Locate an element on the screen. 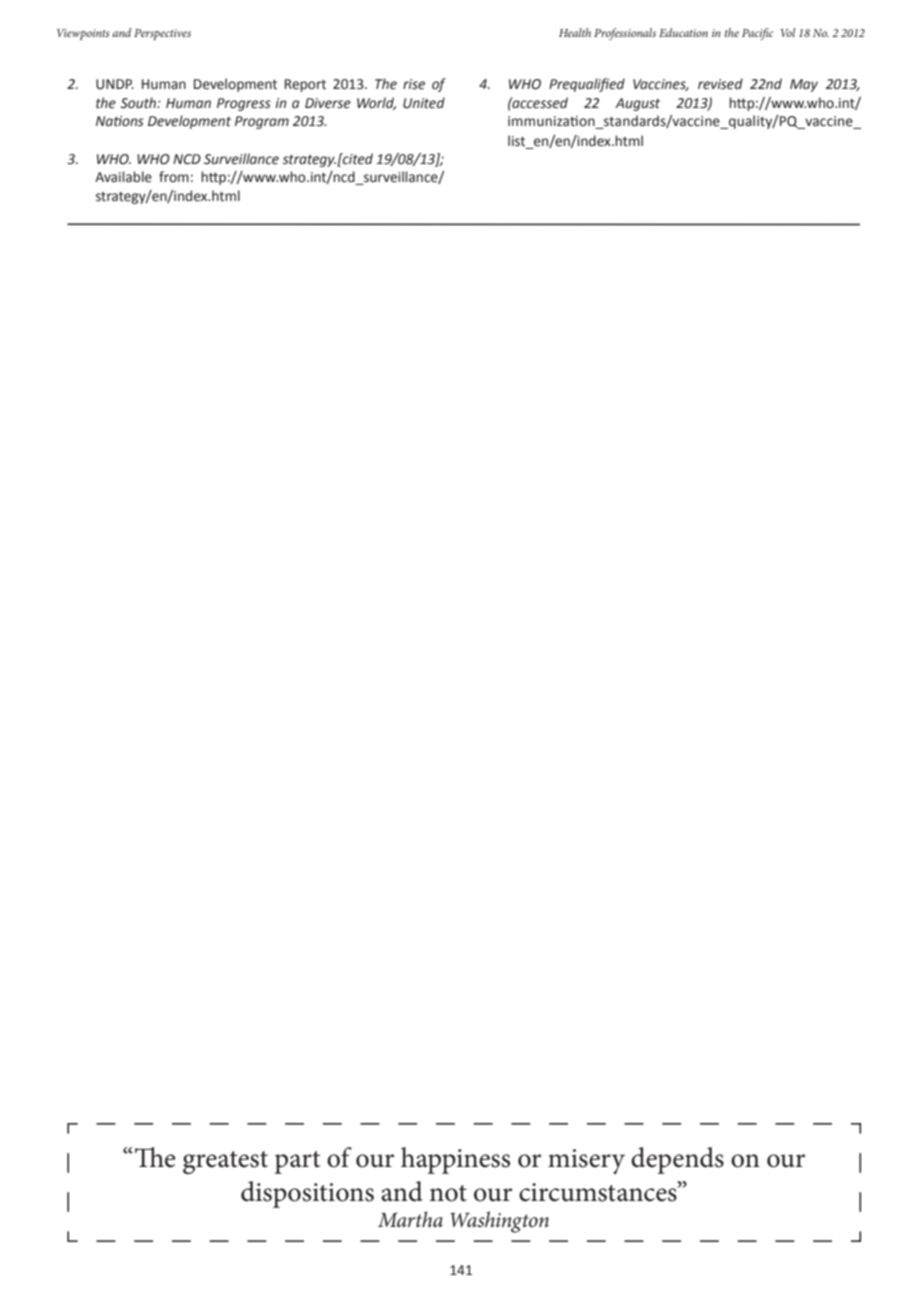  revised is located at coordinates (720, 84).
